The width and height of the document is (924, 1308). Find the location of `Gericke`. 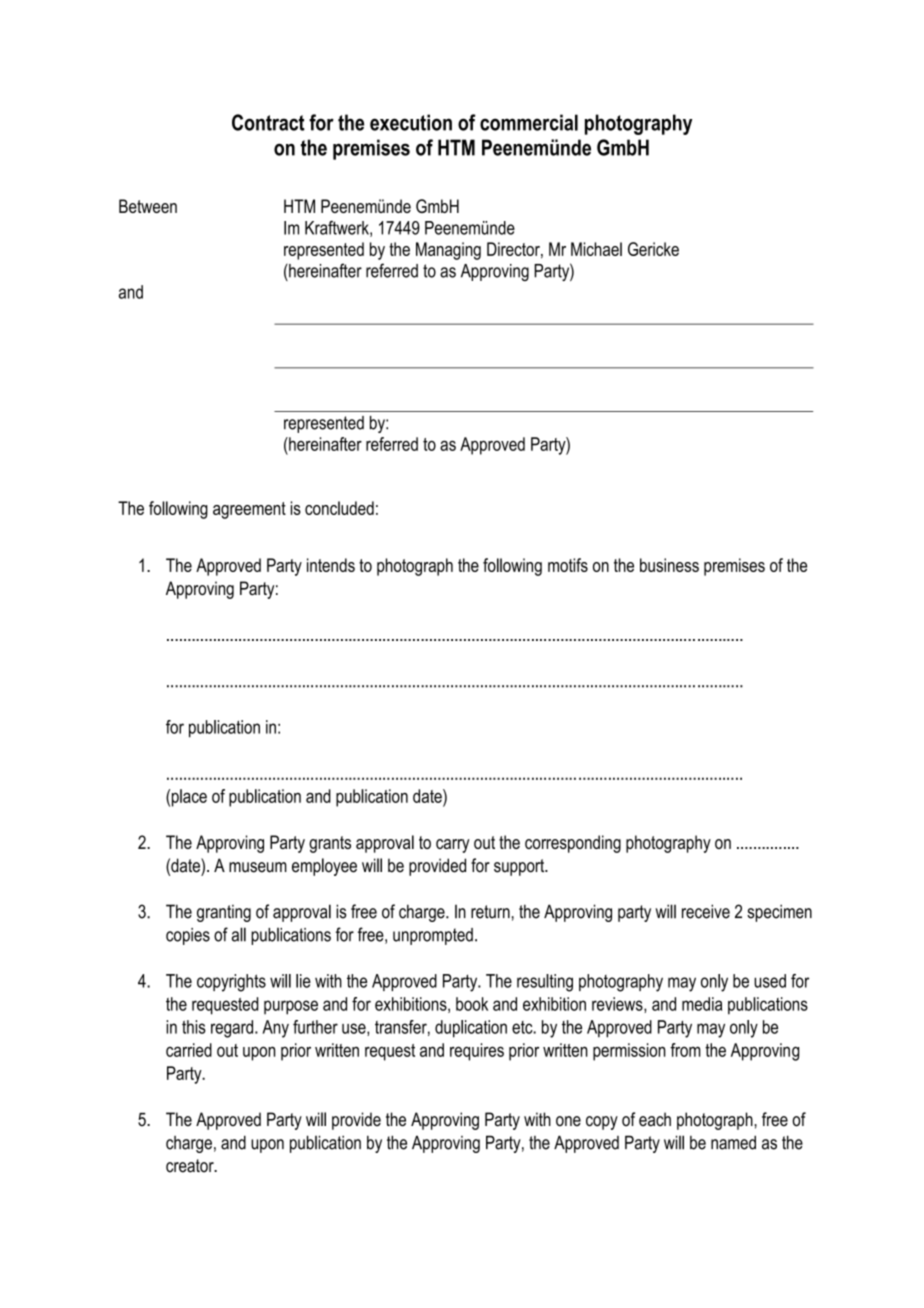

Gericke is located at coordinates (653, 249).
